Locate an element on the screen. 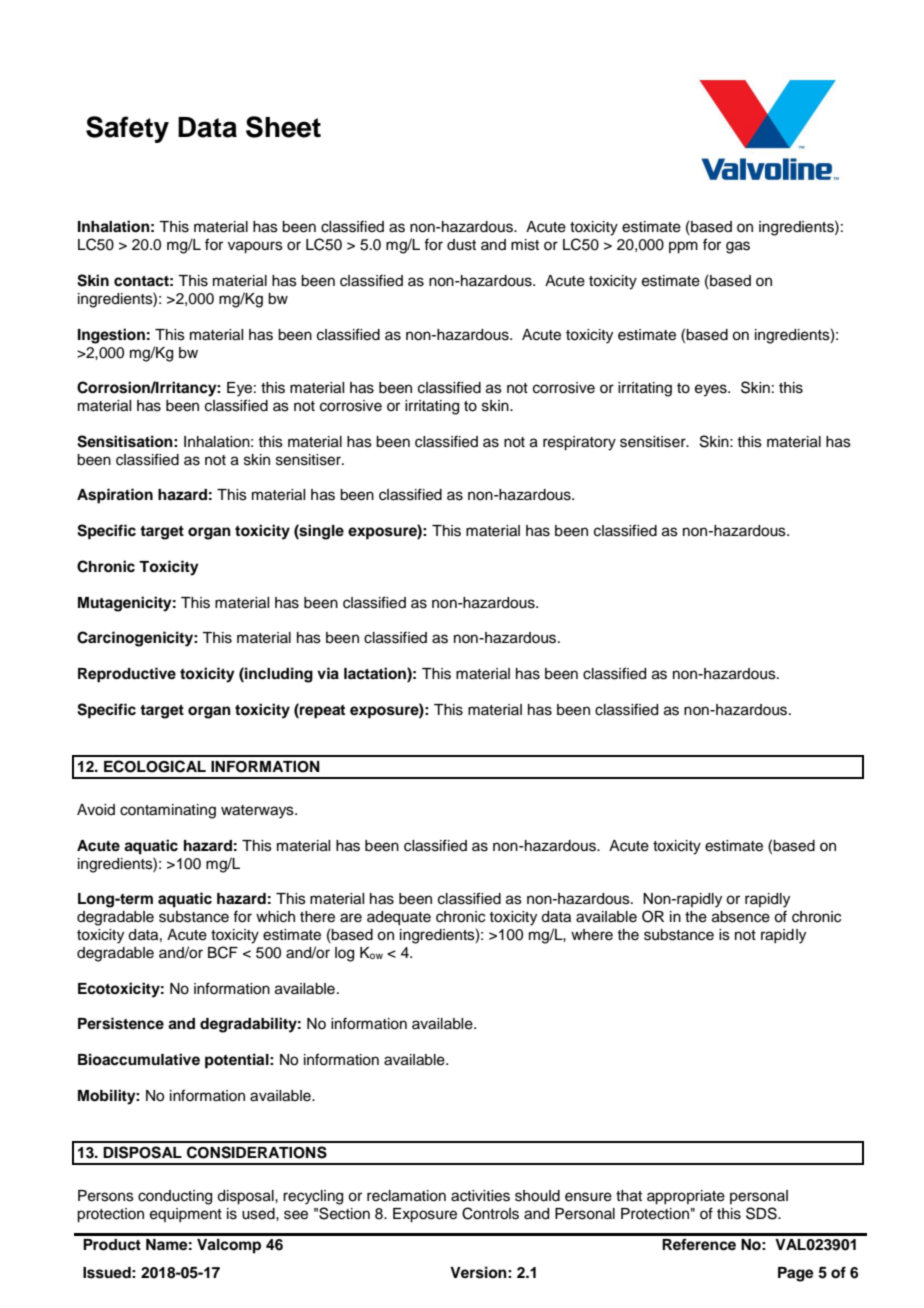  eyes is located at coordinates (712, 390).
